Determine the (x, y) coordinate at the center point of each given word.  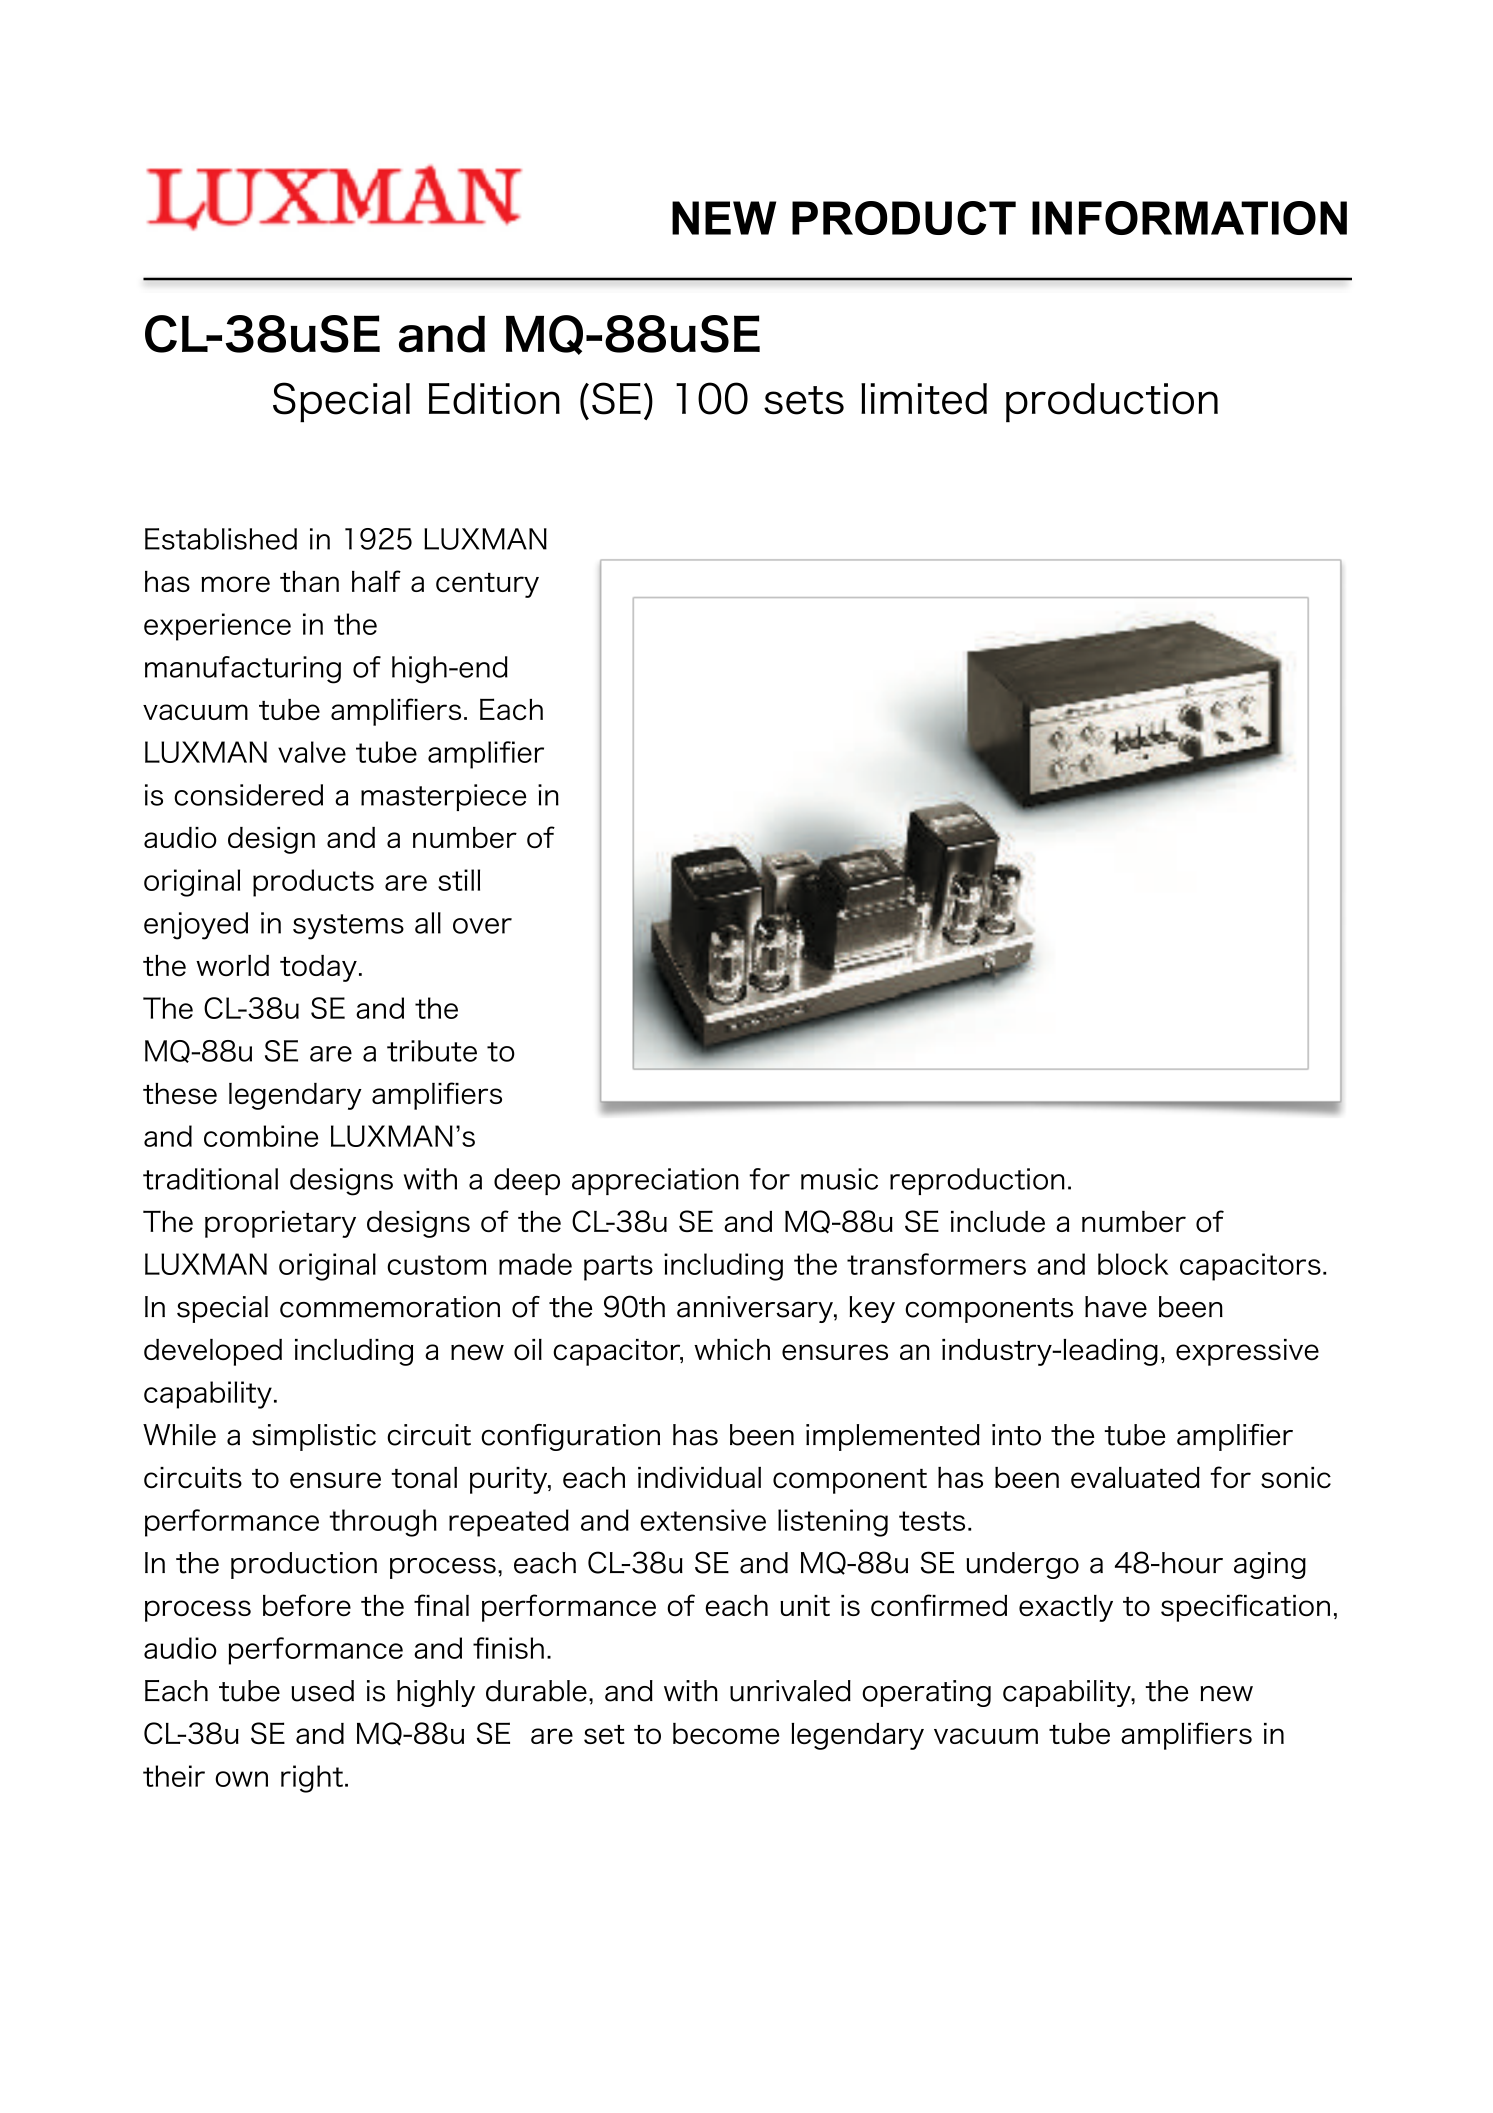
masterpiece (443, 797)
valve (312, 752)
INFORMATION (1189, 218)
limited (924, 399)
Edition (494, 399)
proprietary (280, 1224)
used (322, 1691)
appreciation (655, 1181)
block (1133, 1264)
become (726, 1734)
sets (804, 400)
